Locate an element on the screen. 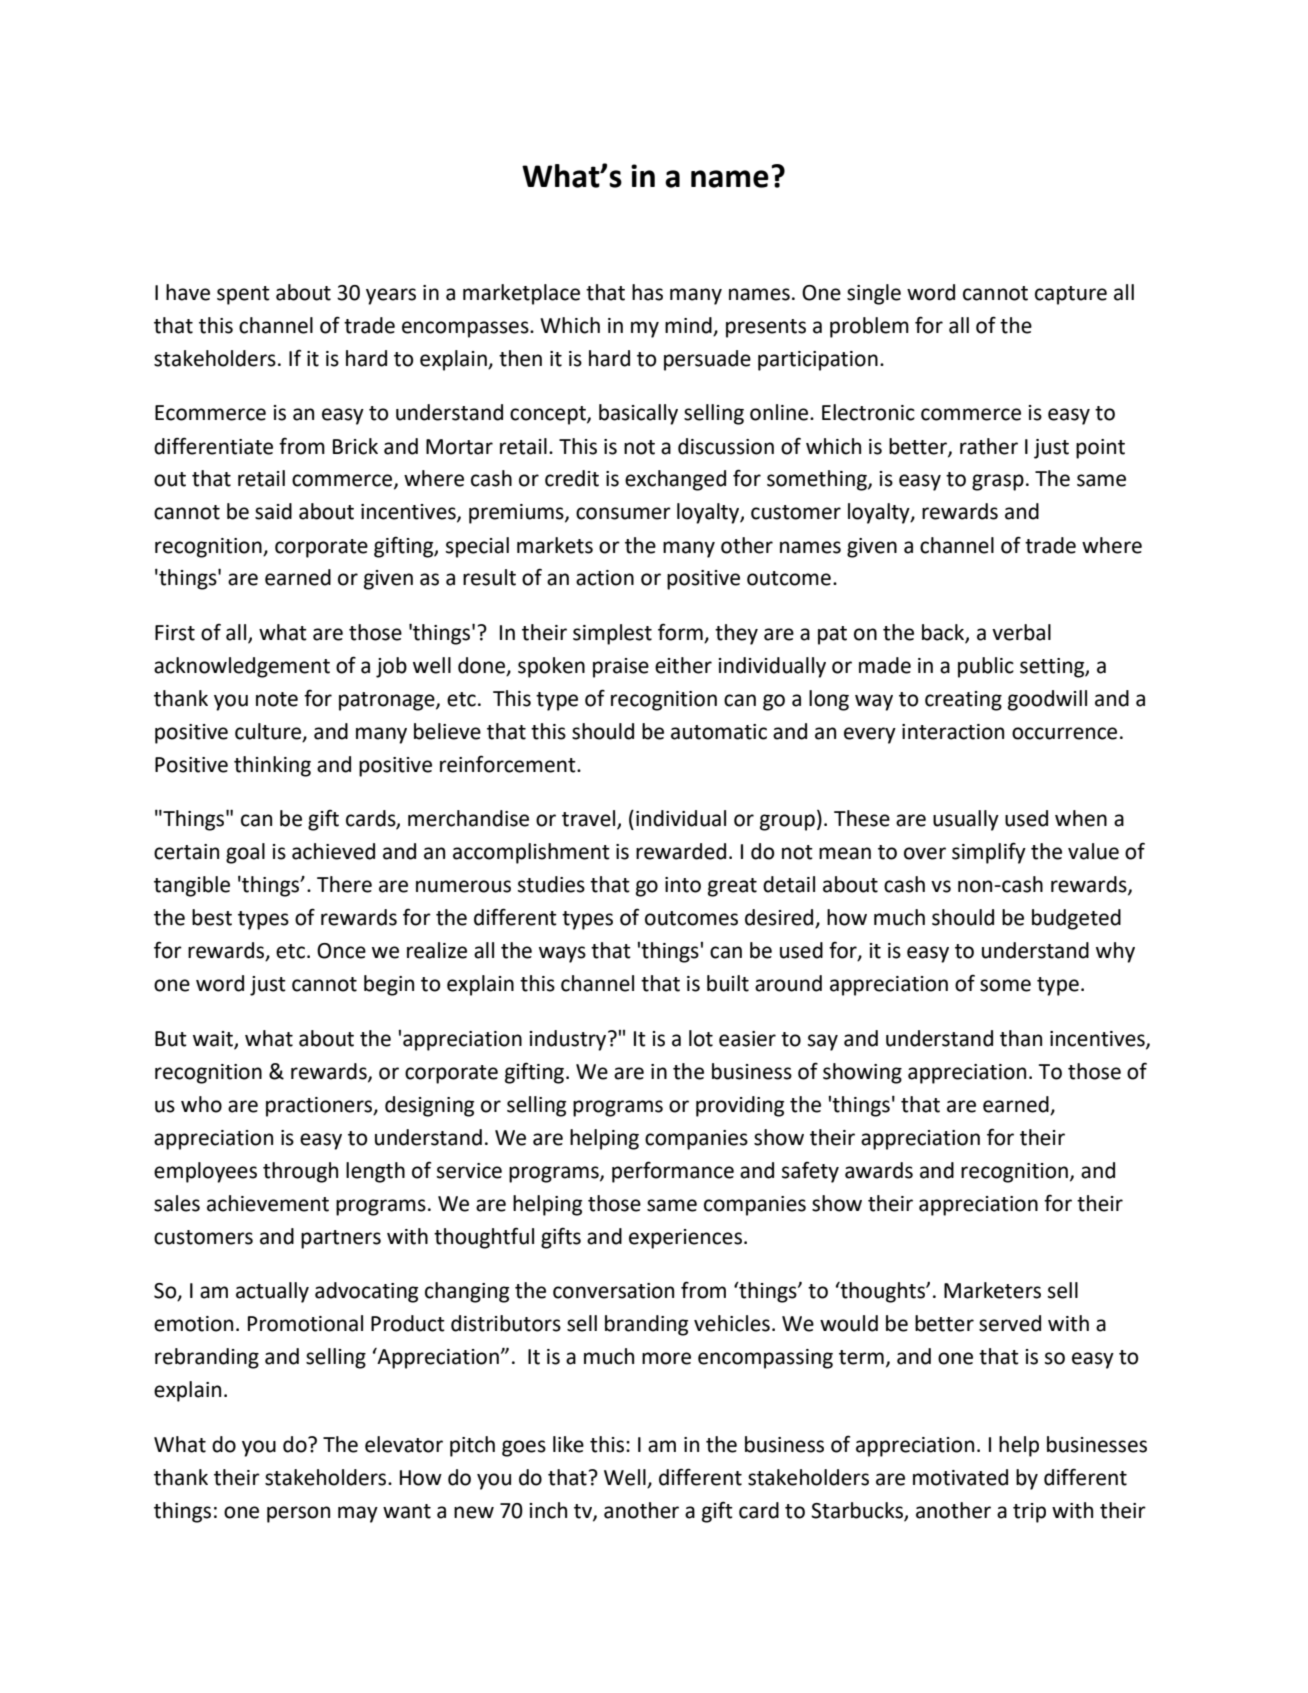  mind is located at coordinates (689, 326).
